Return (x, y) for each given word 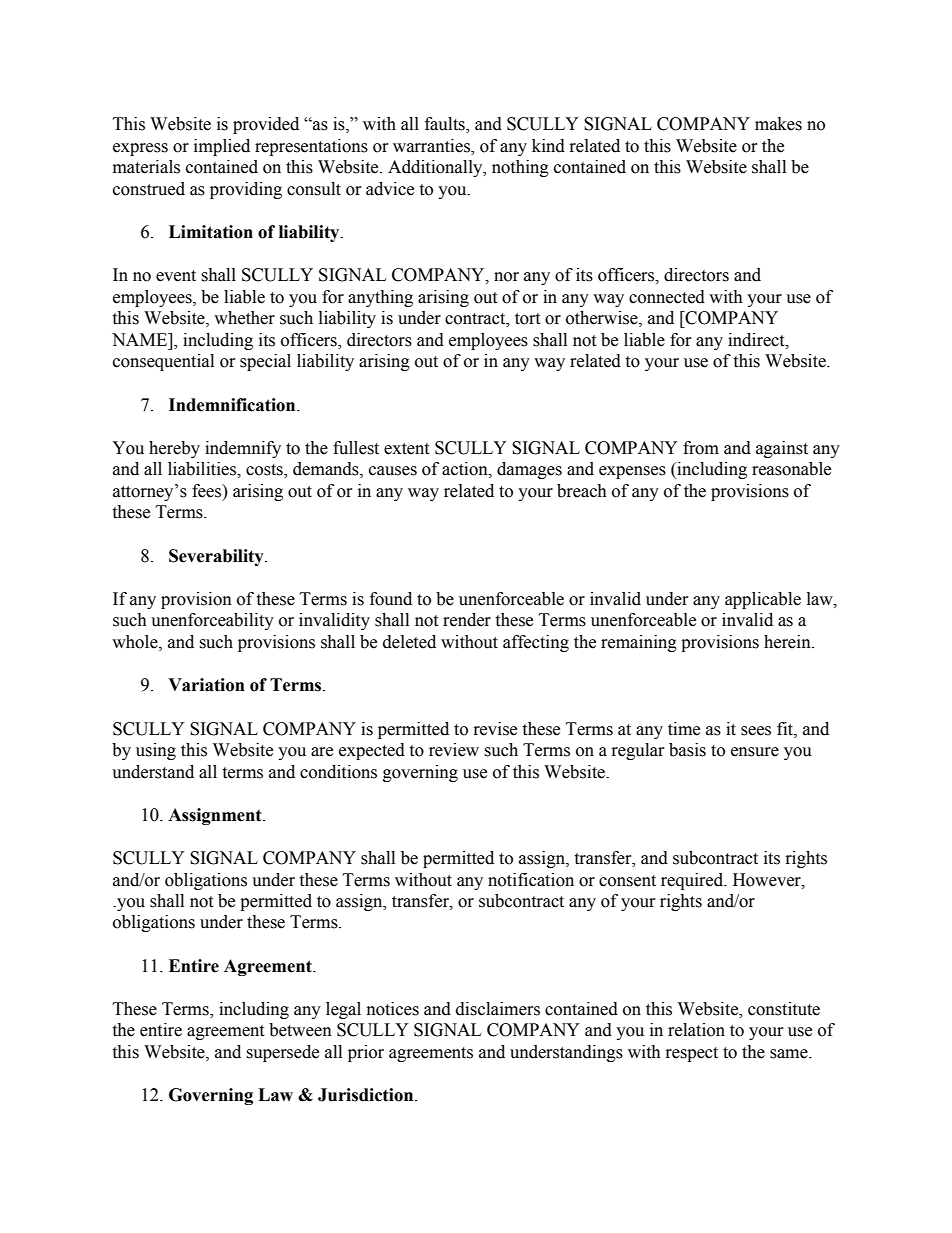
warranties (432, 146)
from (701, 448)
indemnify (243, 449)
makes (778, 124)
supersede (282, 1053)
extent (406, 449)
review (454, 750)
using (156, 751)
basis (687, 750)
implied (222, 147)
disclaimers (498, 1009)
